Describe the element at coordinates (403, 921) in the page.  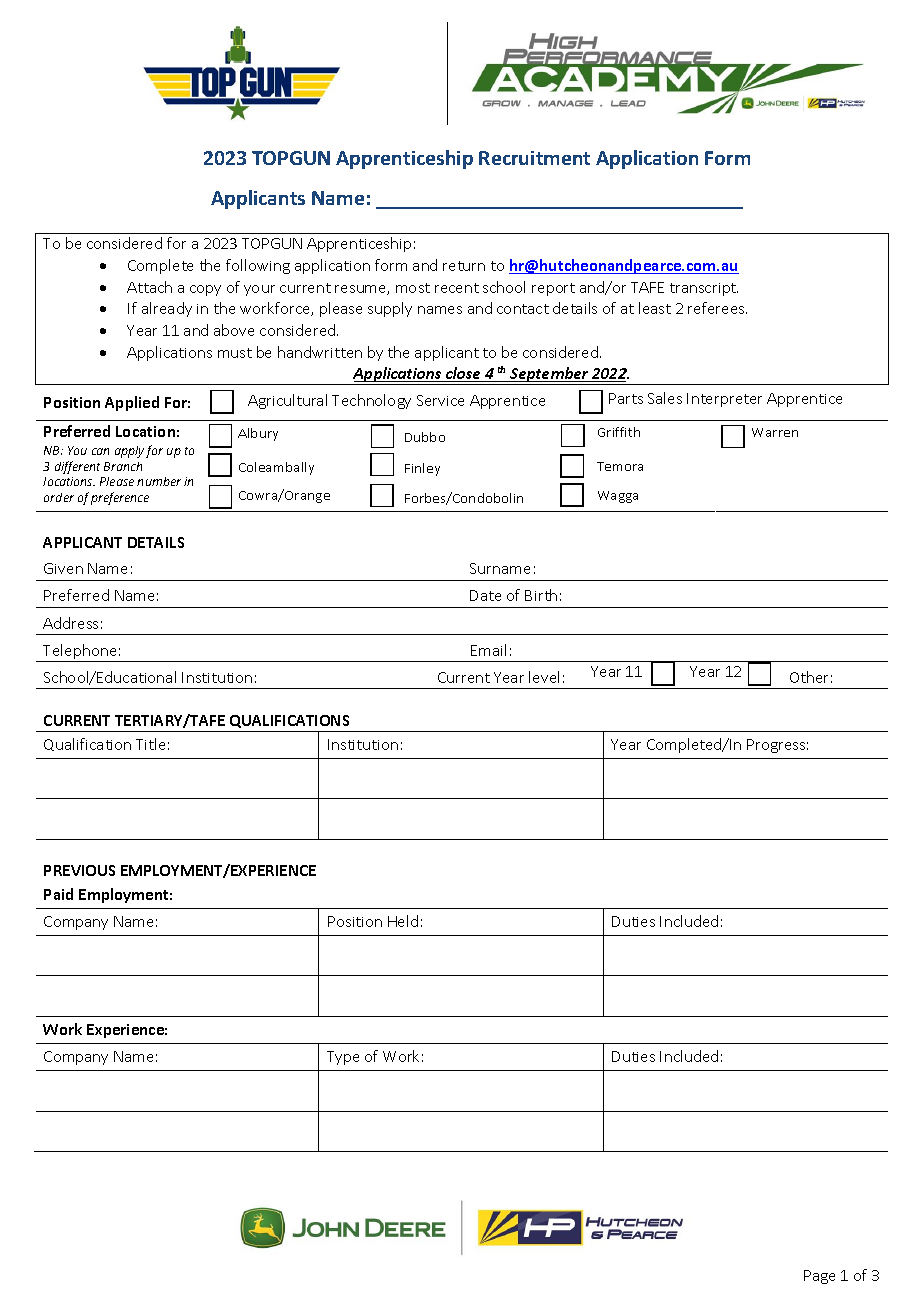
I see `Held` at that location.
